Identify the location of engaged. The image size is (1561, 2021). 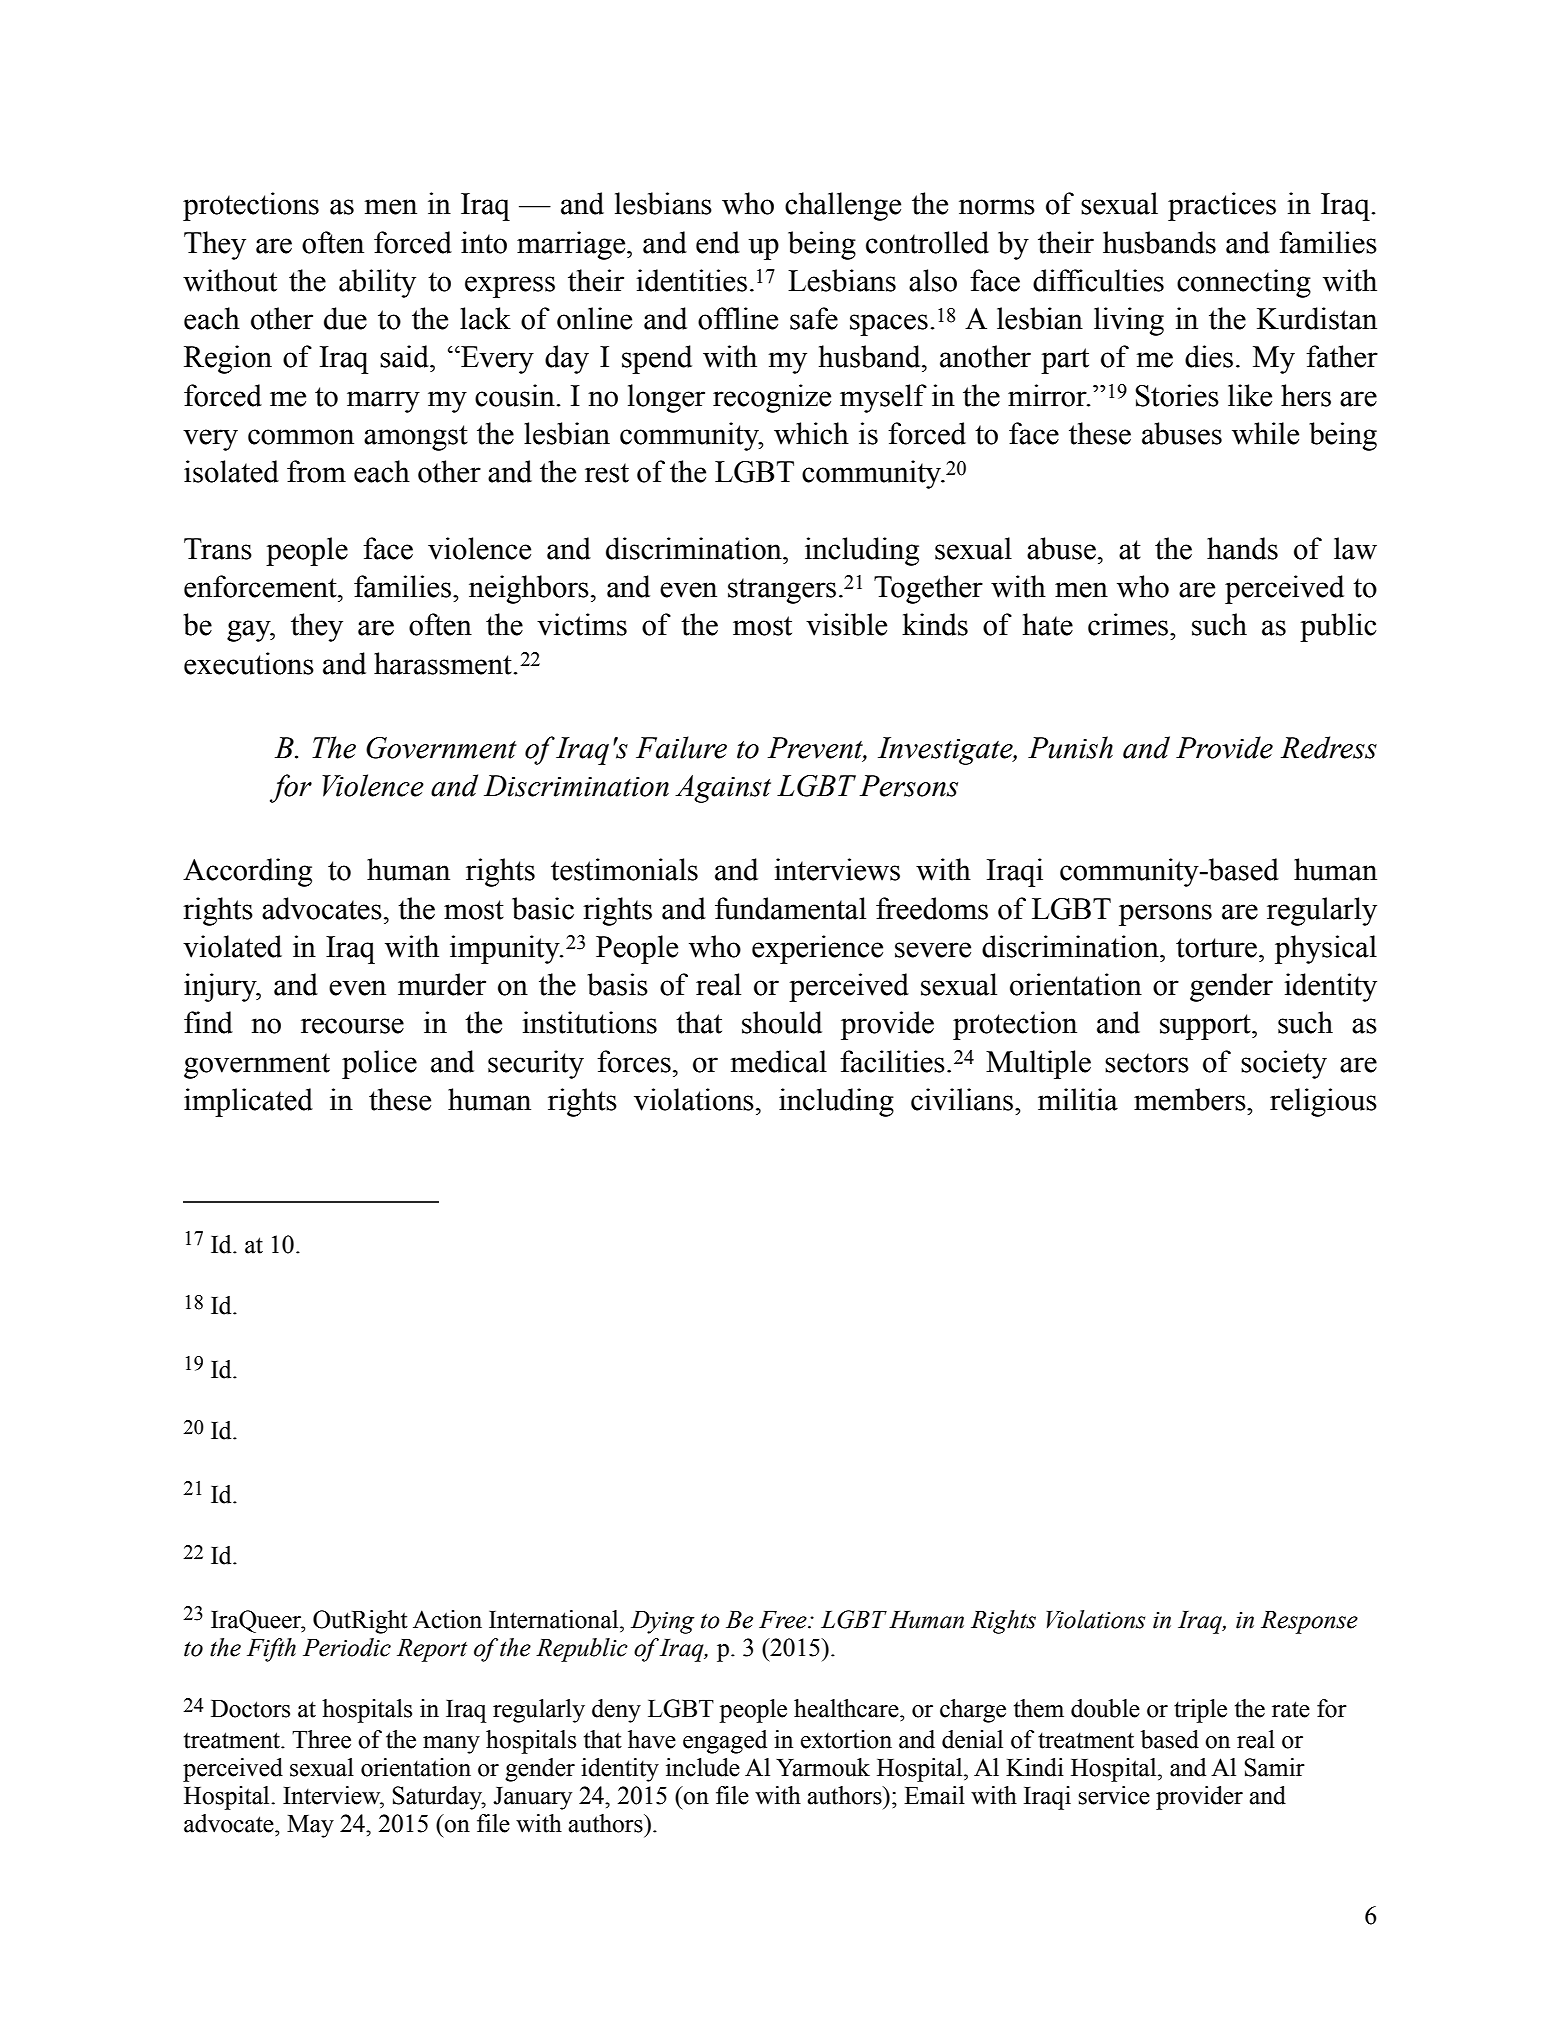
(725, 1742).
